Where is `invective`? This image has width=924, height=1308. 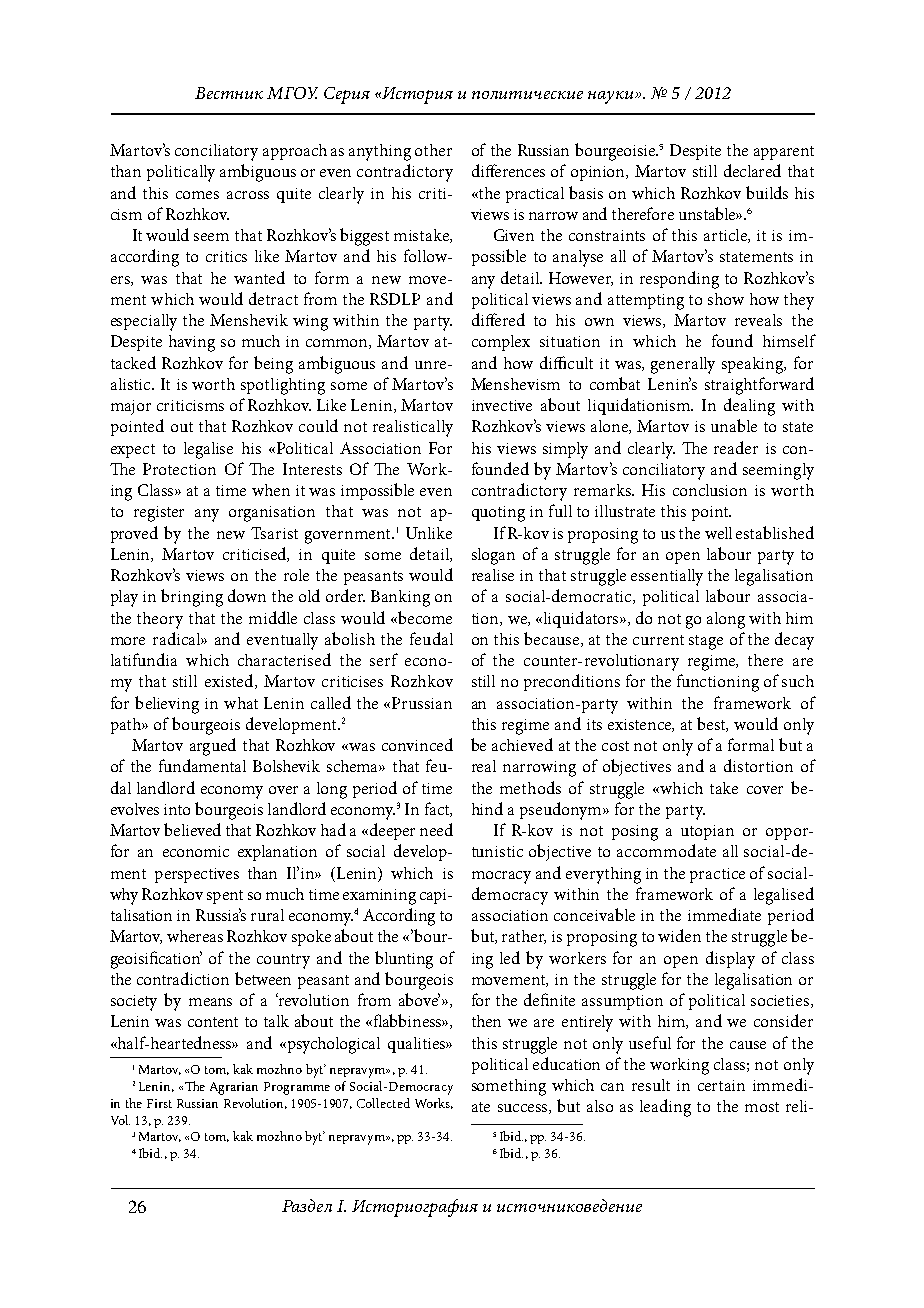
invective is located at coordinates (502, 405).
